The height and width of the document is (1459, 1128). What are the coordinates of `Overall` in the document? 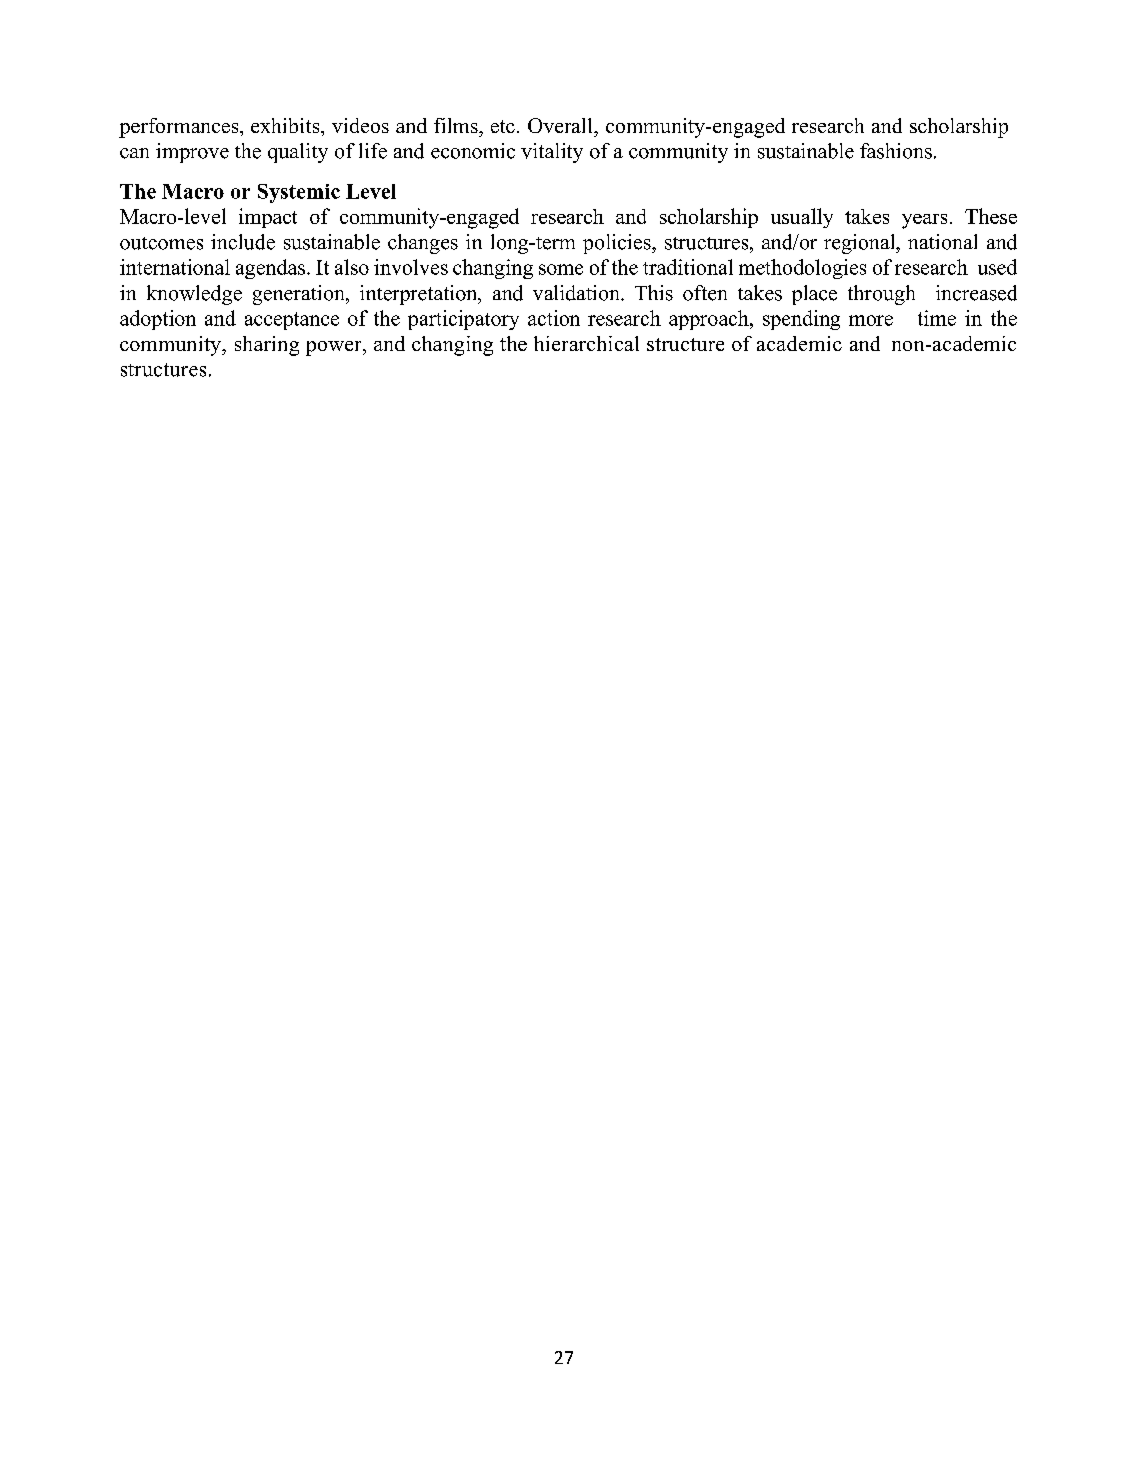 It's located at (561, 125).
